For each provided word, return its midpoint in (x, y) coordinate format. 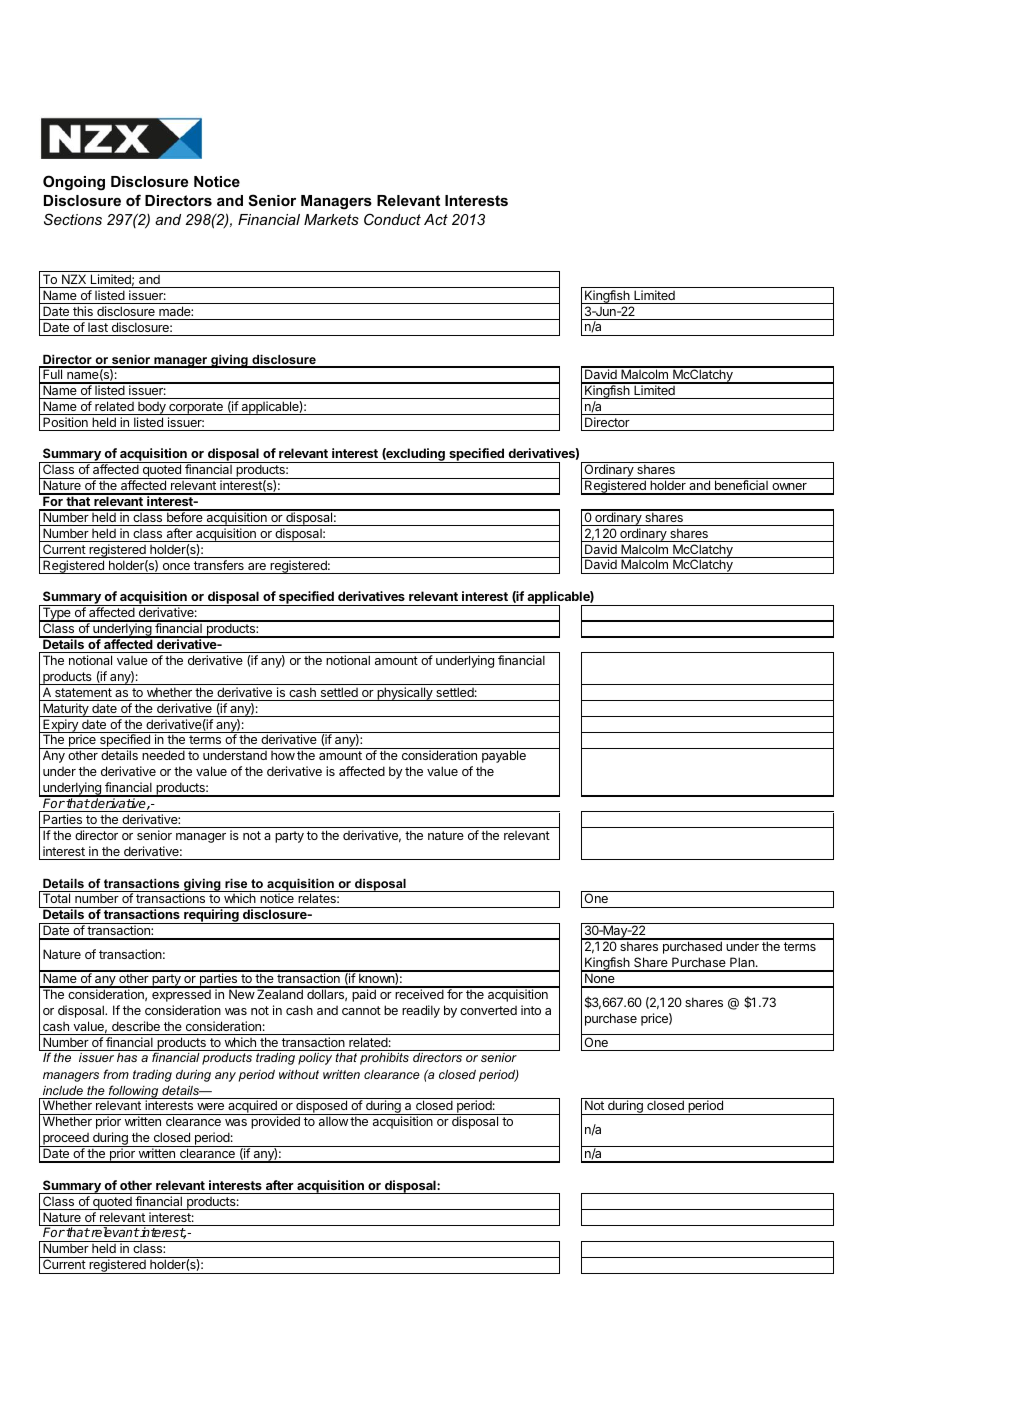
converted (488, 1010)
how (283, 755)
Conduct (392, 219)
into (531, 1010)
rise (236, 883)
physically (405, 694)
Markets (331, 219)
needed (163, 755)
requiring (211, 916)
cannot (361, 1010)
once (176, 566)
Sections (73, 219)
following (133, 1092)
